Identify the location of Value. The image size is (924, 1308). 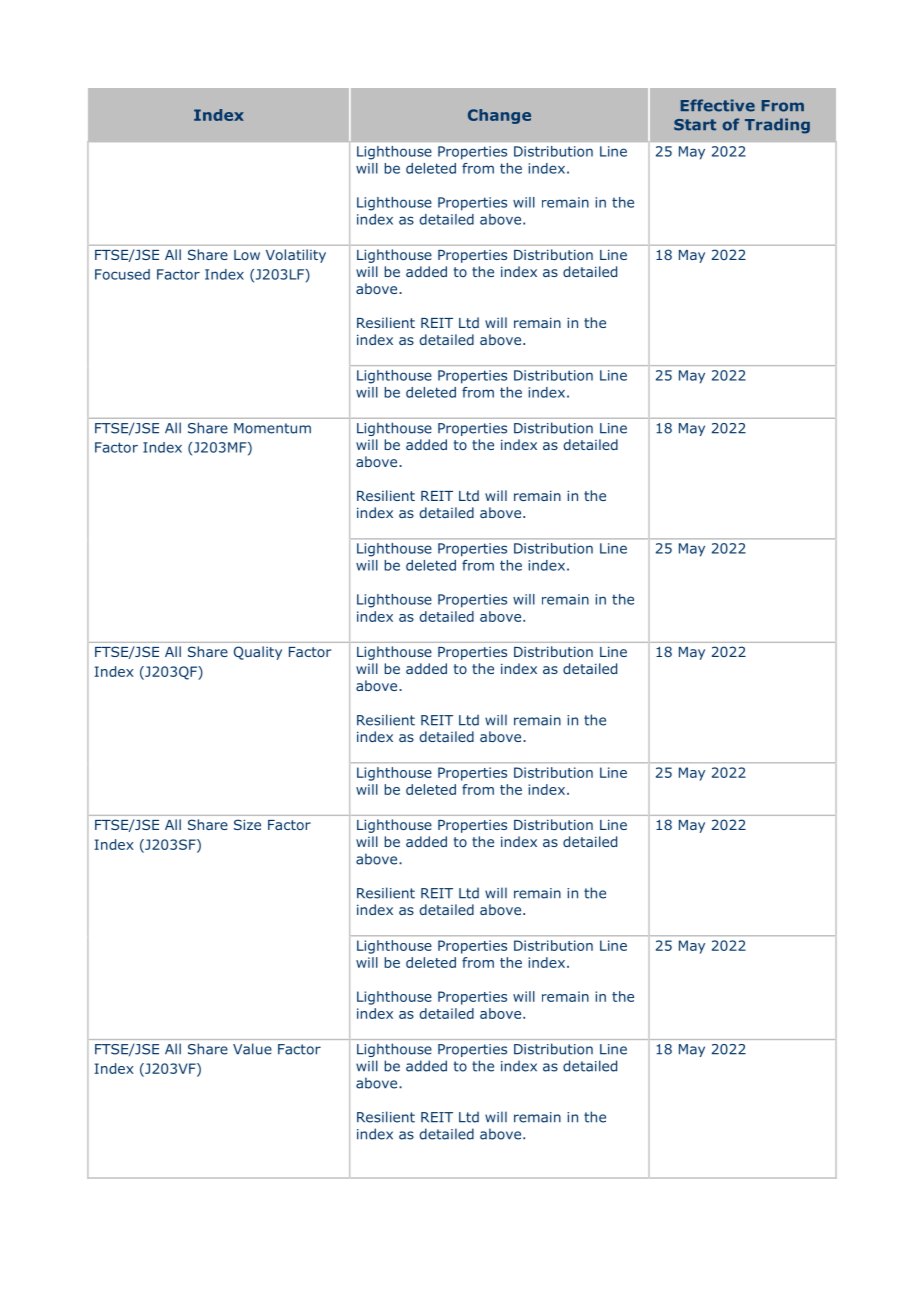
(252, 1049).
